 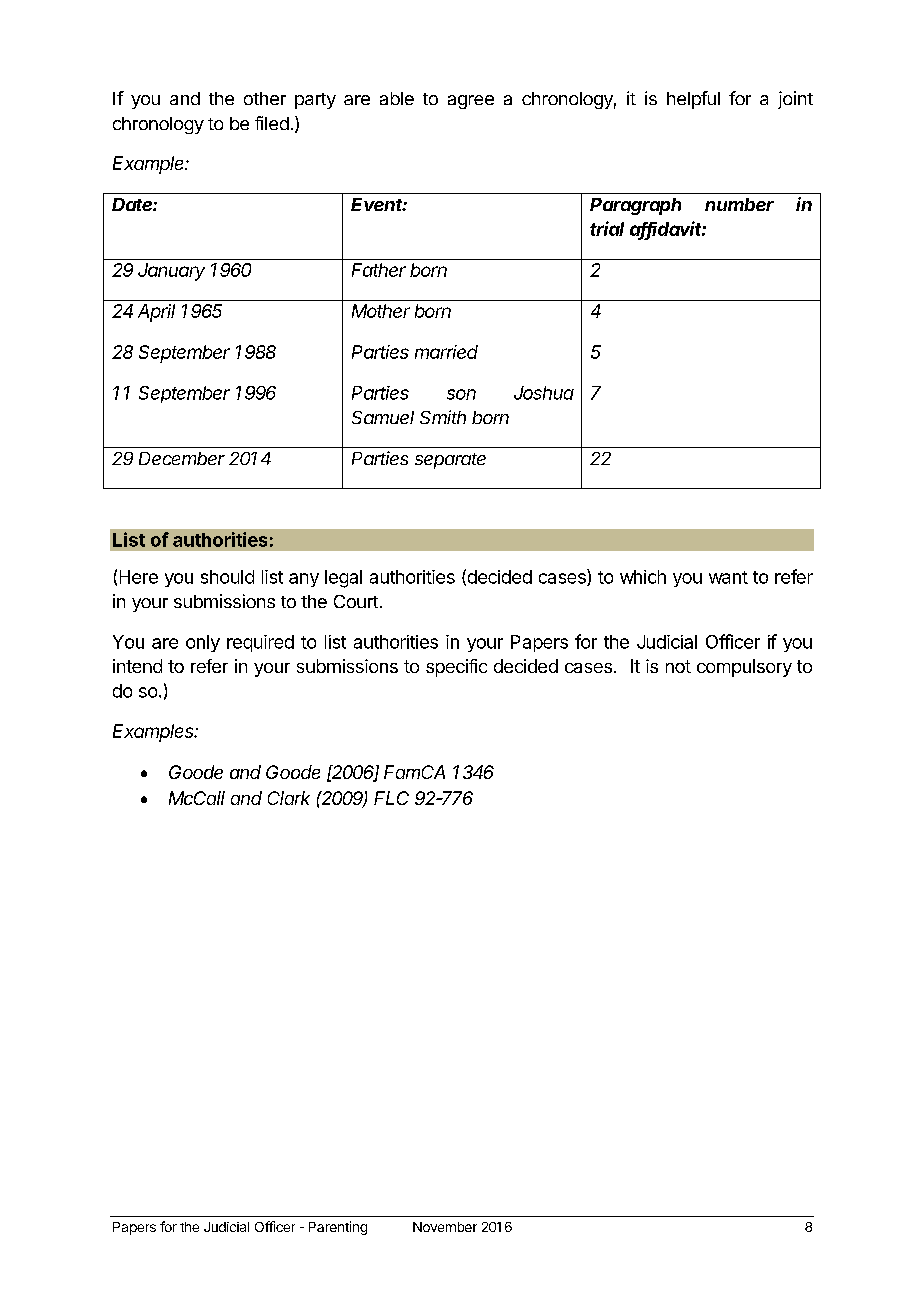 I want to click on filed, so click(x=272, y=123).
